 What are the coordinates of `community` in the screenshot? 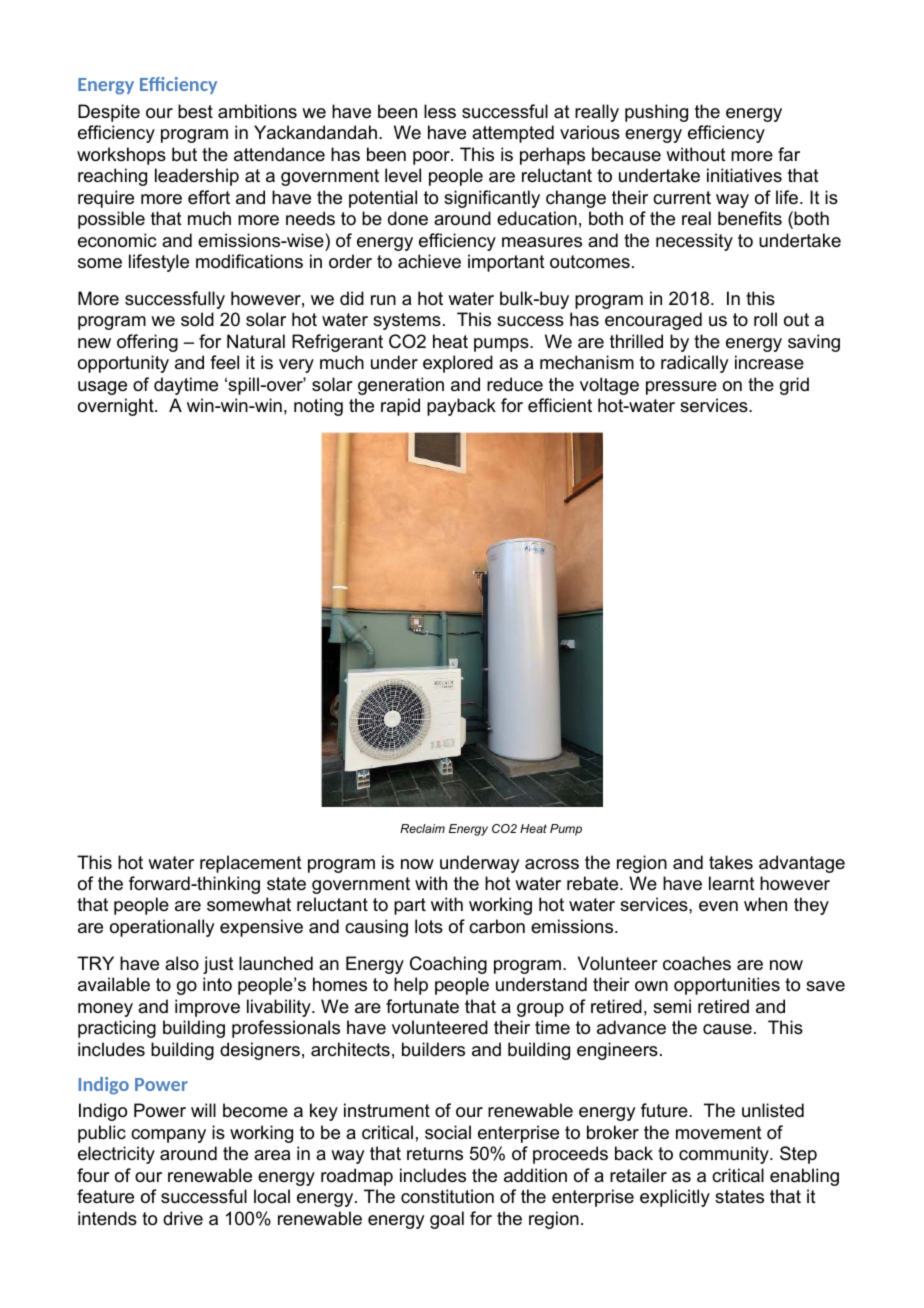 It's located at (725, 1155).
